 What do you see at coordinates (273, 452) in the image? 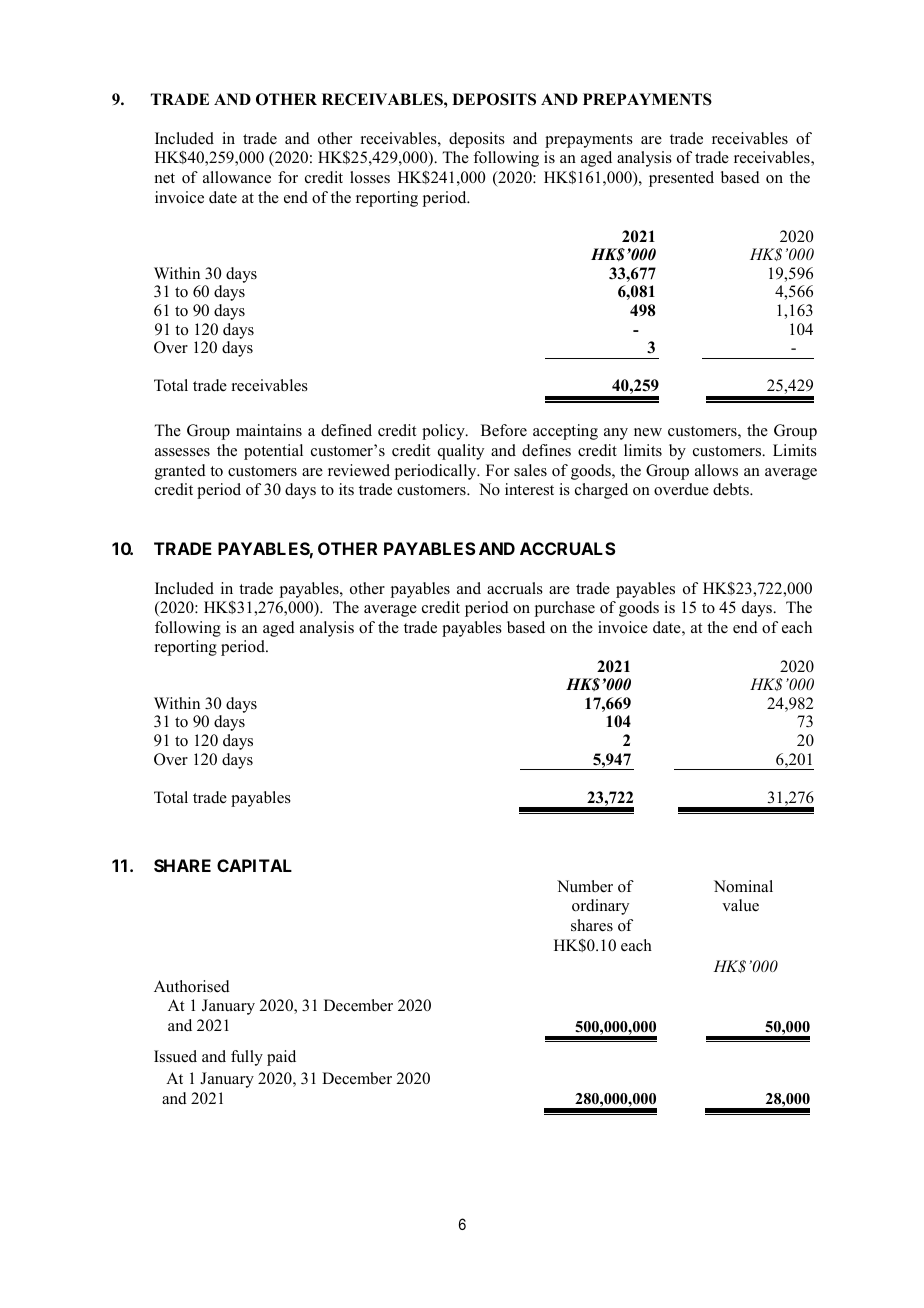
I see `potential` at bounding box center [273, 452].
